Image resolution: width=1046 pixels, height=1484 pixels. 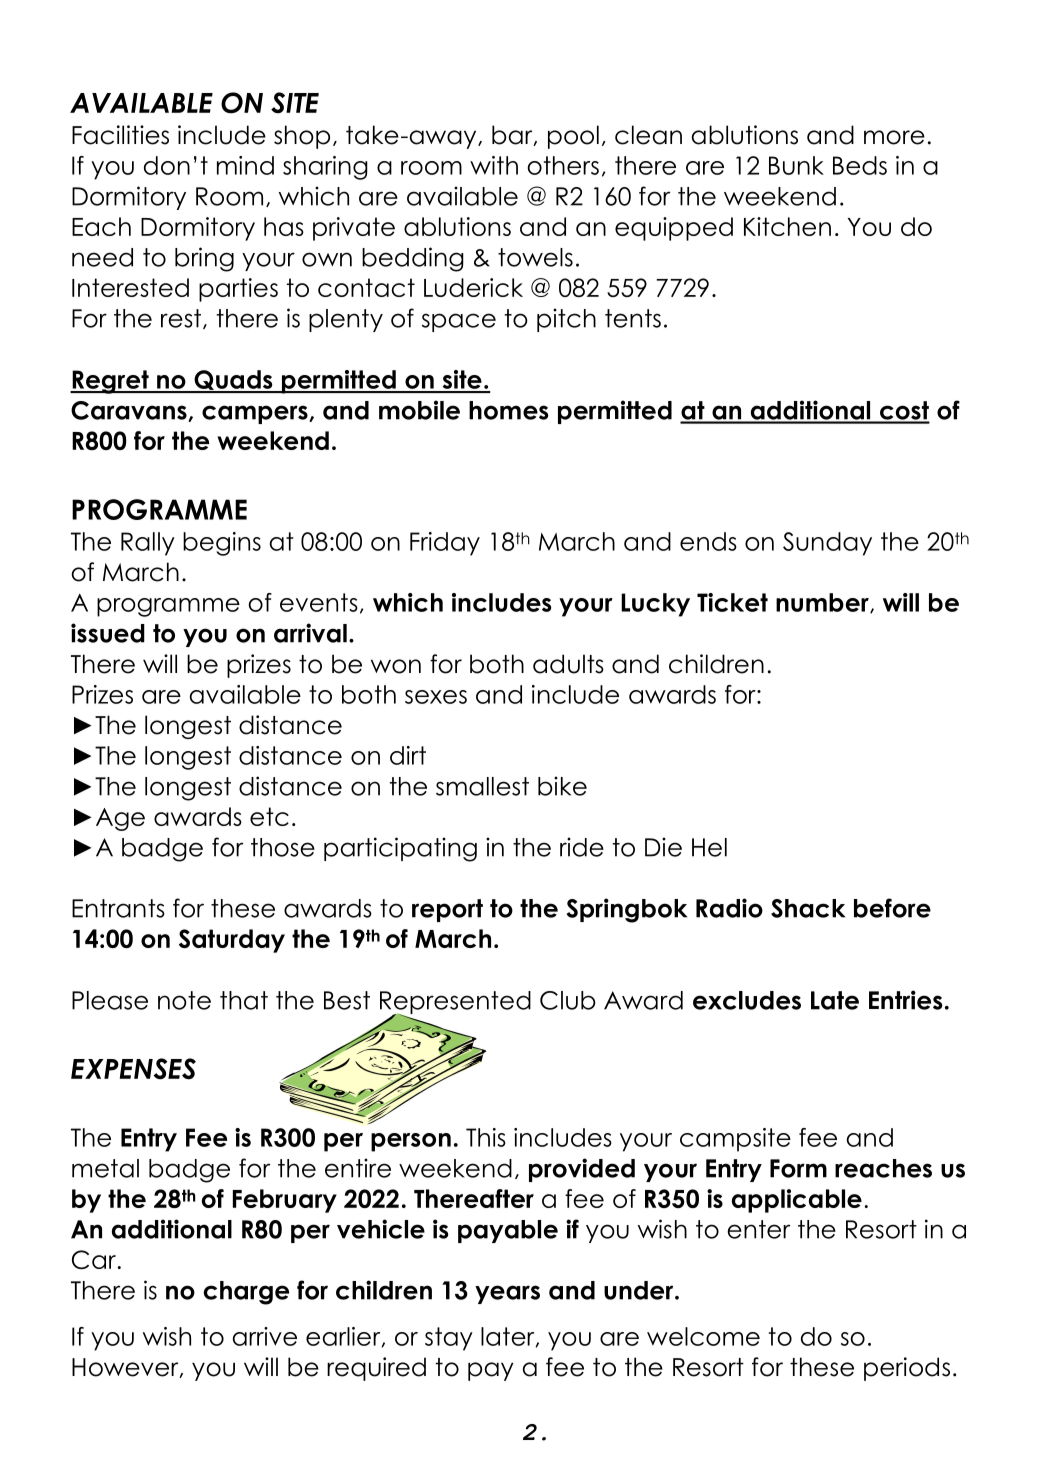 I want to click on mind, so click(x=245, y=165).
